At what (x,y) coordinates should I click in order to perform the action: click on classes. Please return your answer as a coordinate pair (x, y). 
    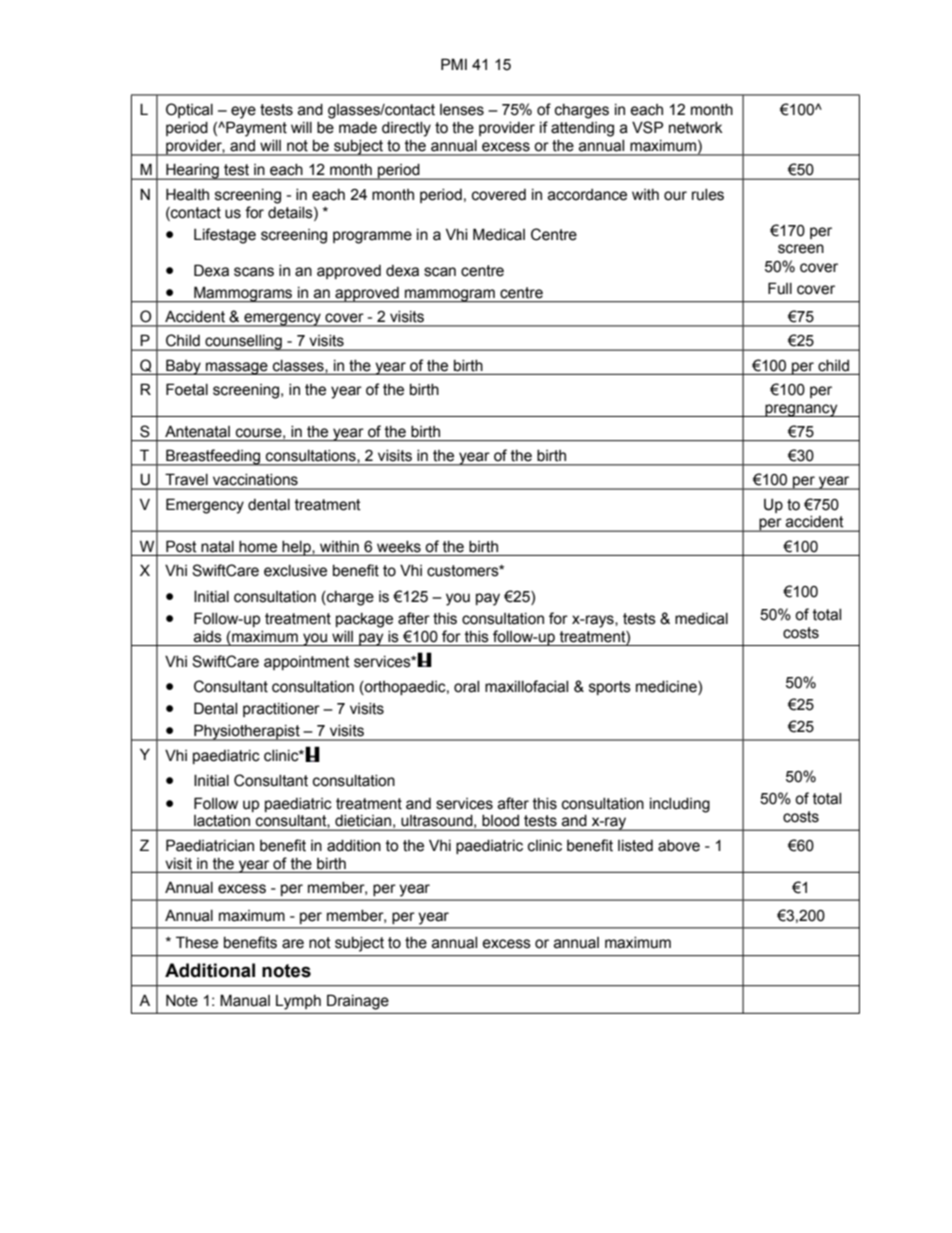
    Looking at the image, I should click on (299, 365).
